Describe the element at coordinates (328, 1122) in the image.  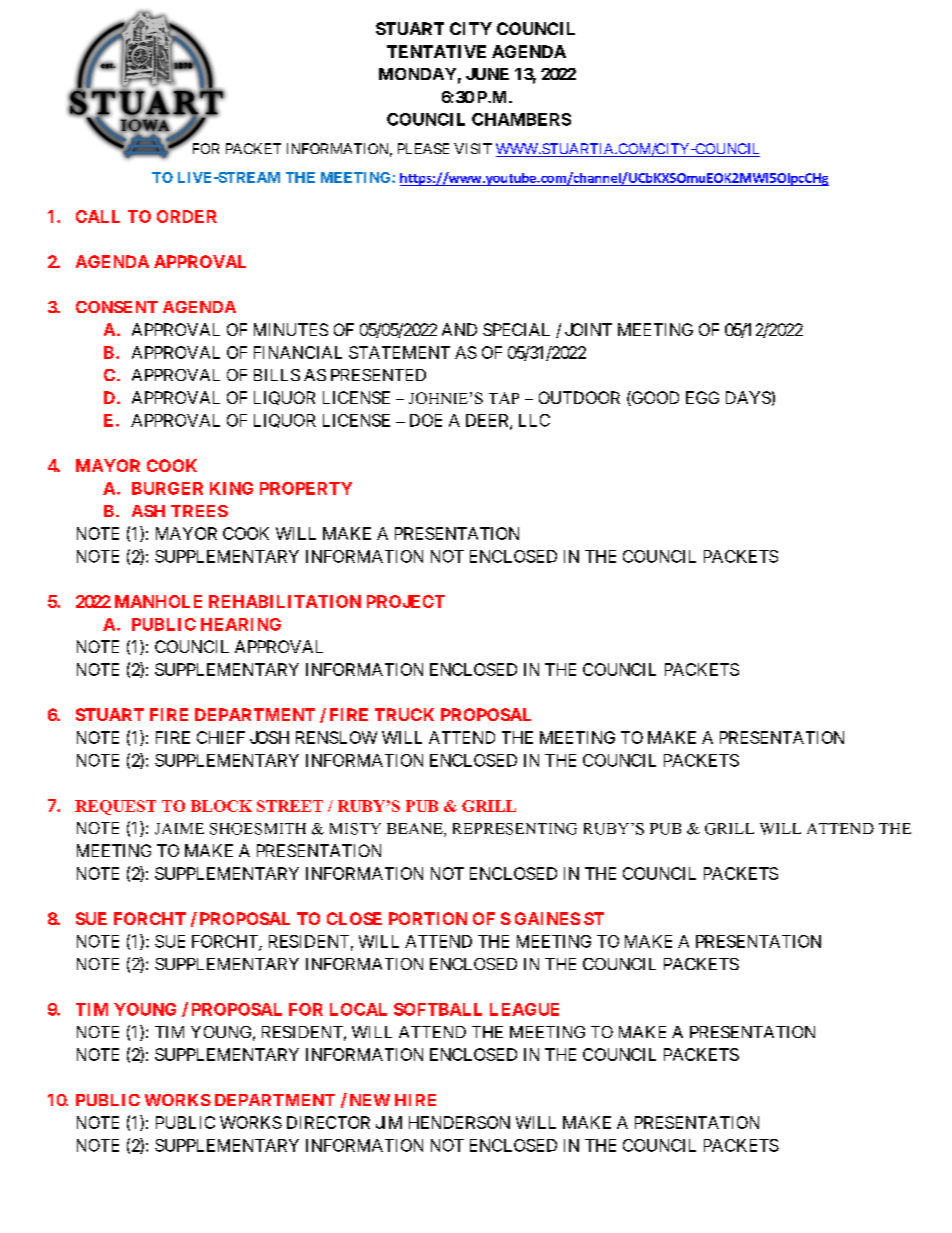
I see `DIRECTOR` at that location.
